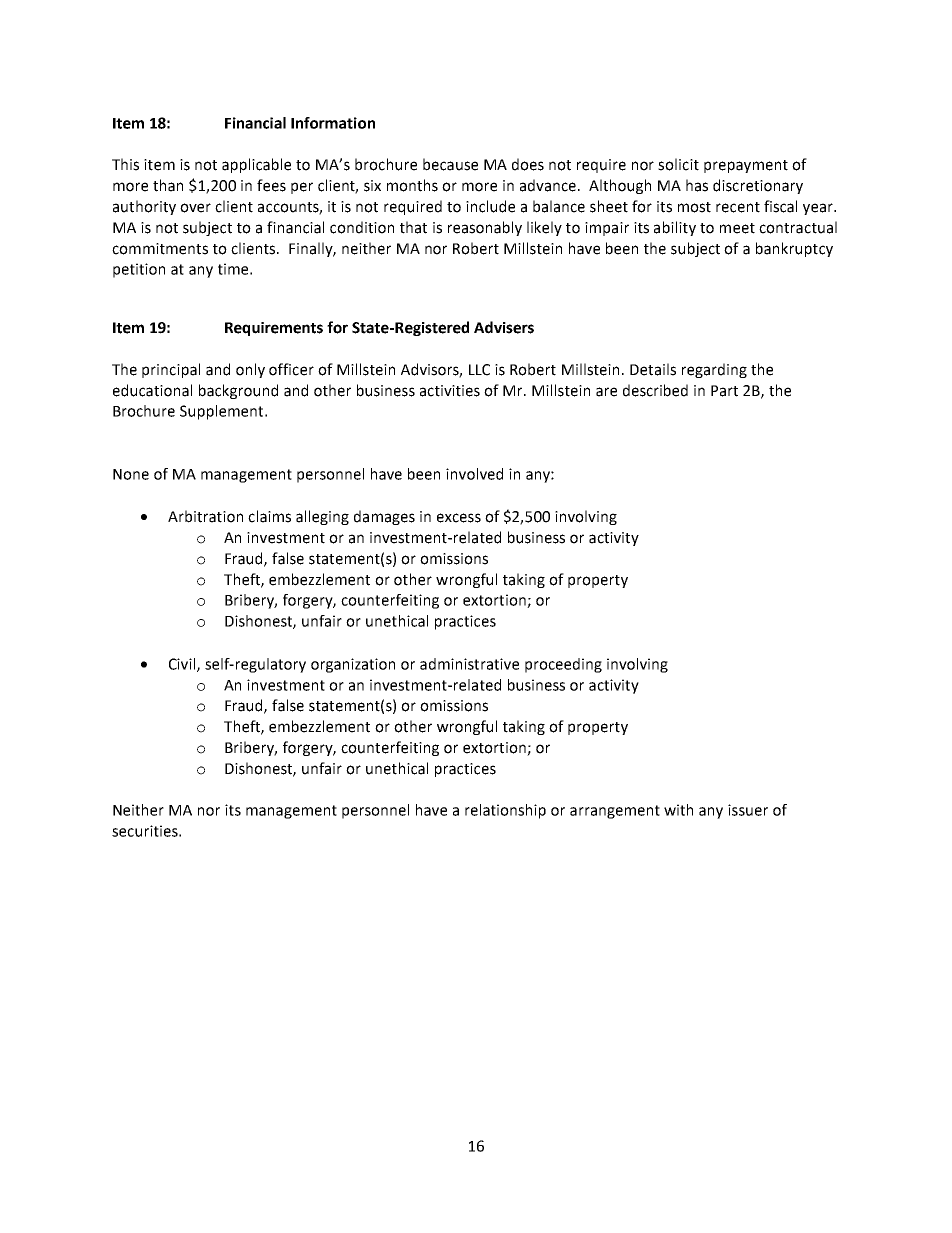 The height and width of the image is (1233, 952). What do you see at coordinates (205, 516) in the image?
I see `Arbitration` at bounding box center [205, 516].
